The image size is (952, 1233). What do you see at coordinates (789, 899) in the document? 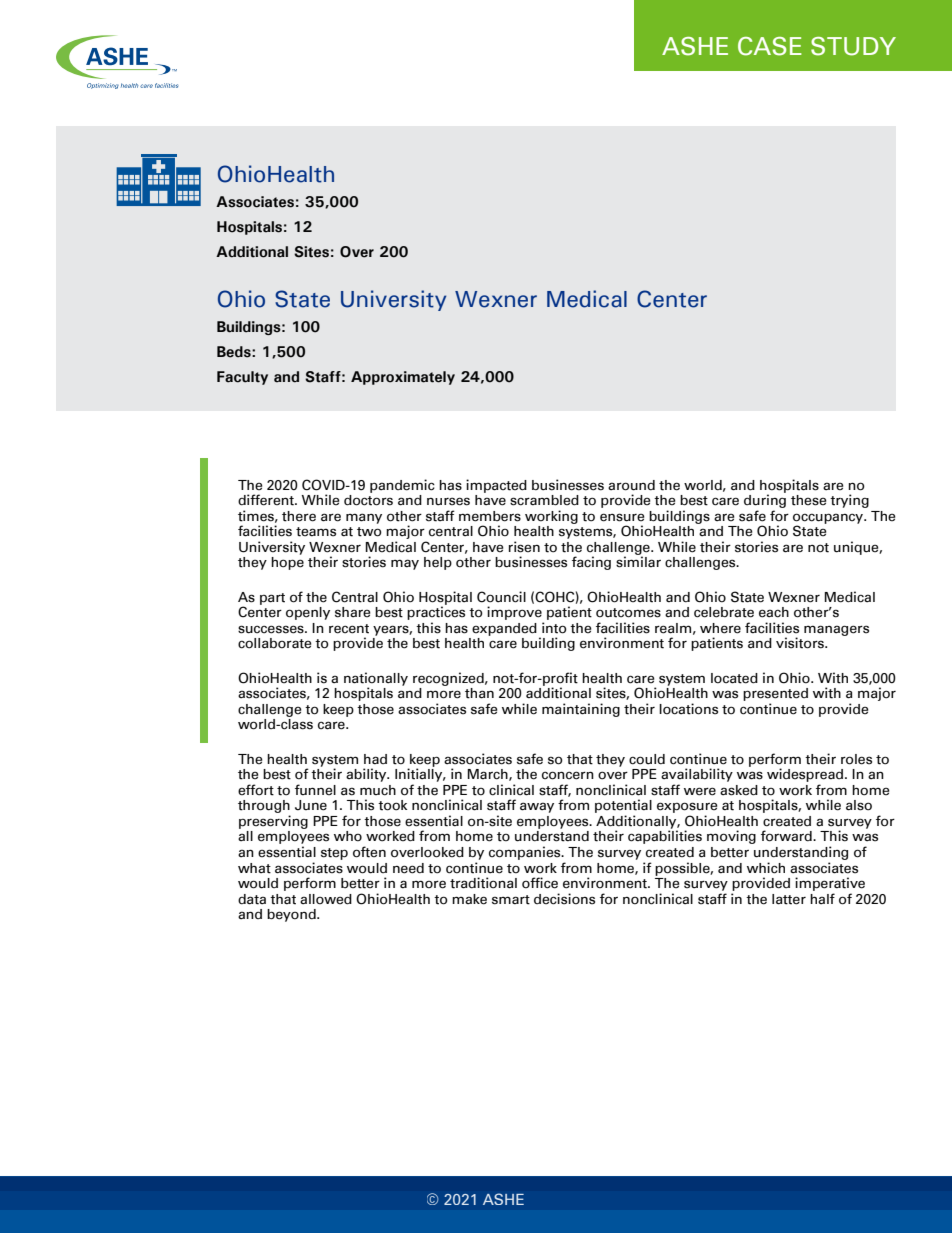
I see `latter` at bounding box center [789, 899].
